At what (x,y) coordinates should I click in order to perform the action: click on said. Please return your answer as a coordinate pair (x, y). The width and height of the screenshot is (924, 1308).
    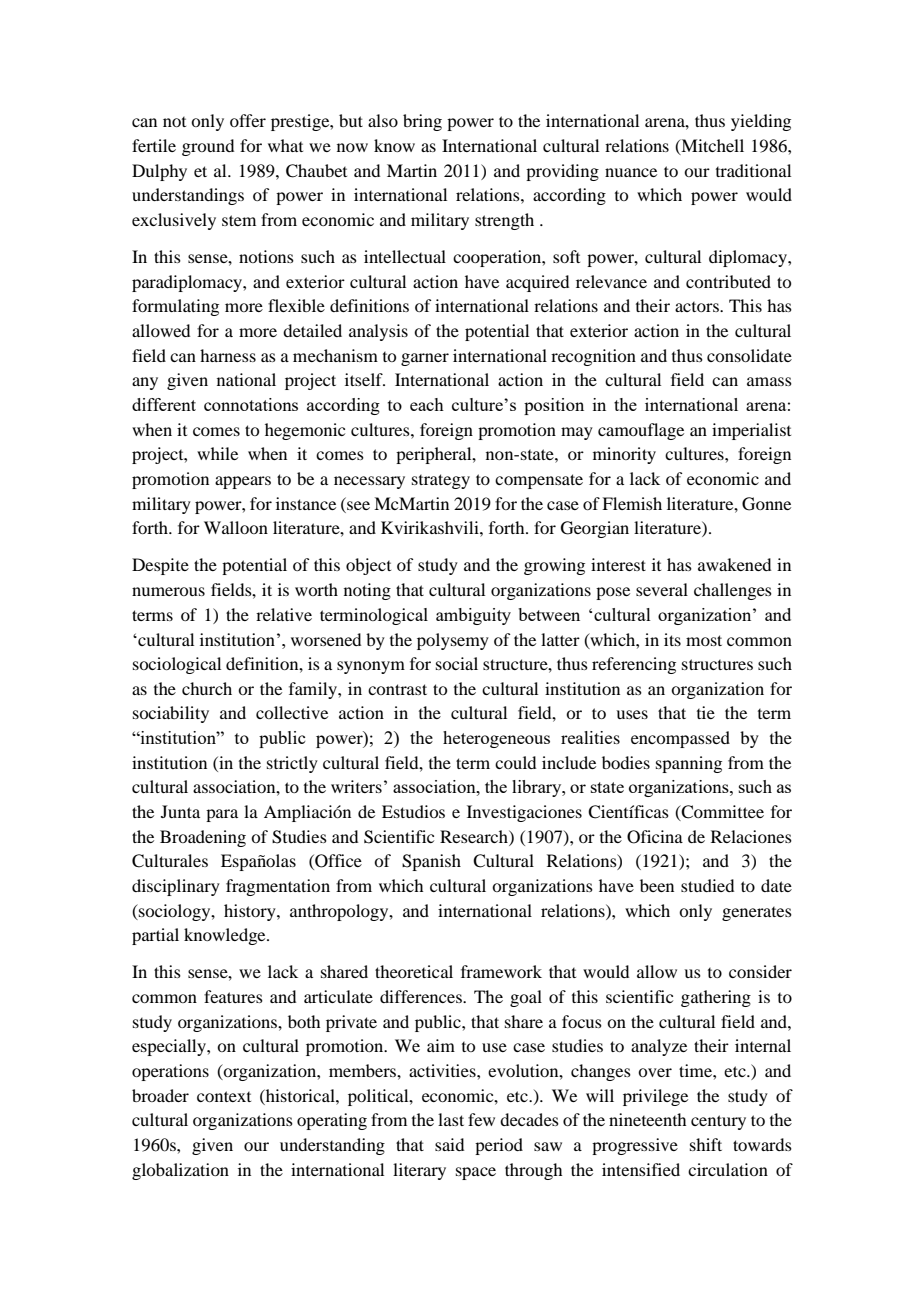
    Looking at the image, I should click on (449, 1144).
